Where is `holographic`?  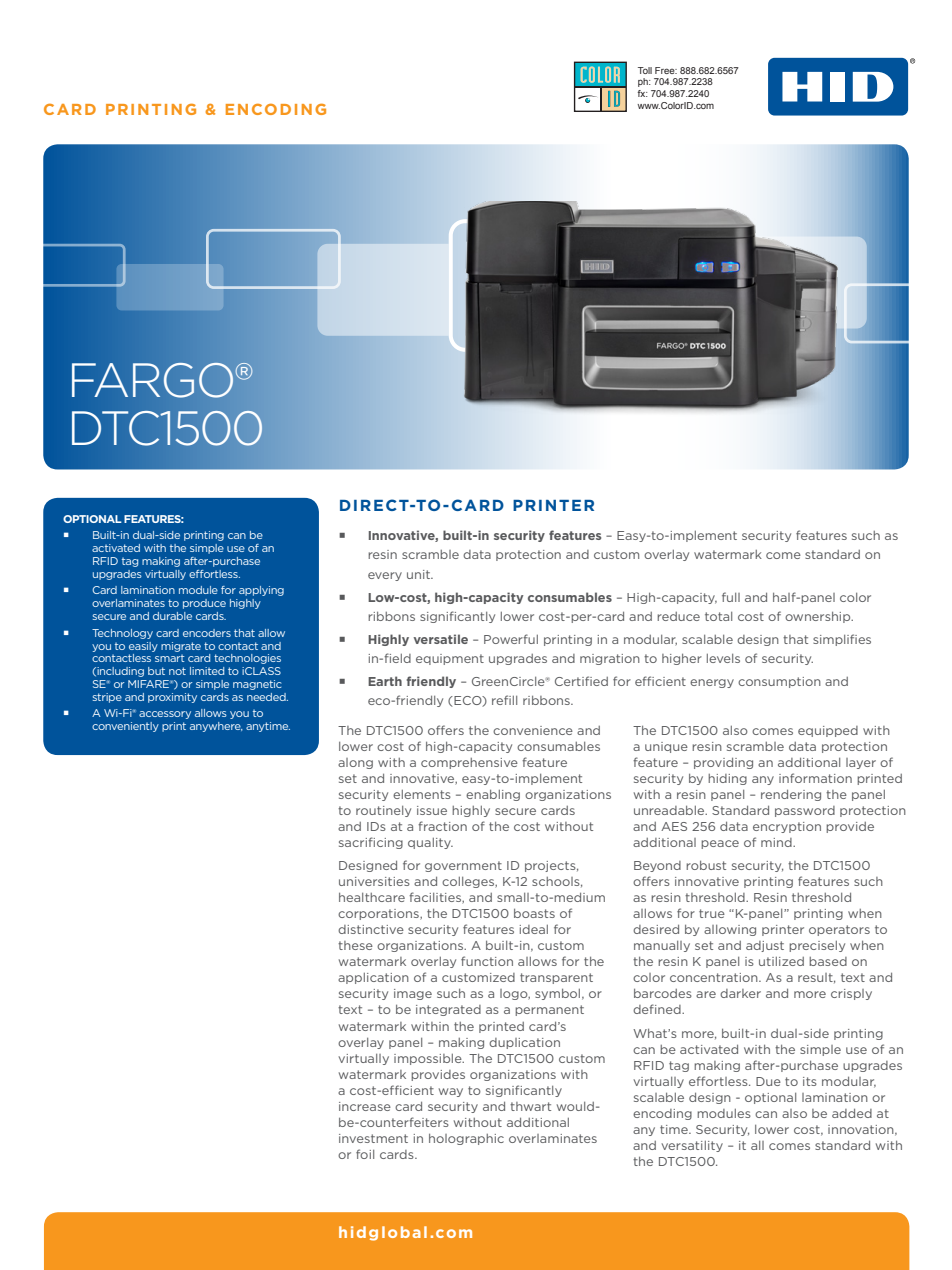 holographic is located at coordinates (466, 1139).
